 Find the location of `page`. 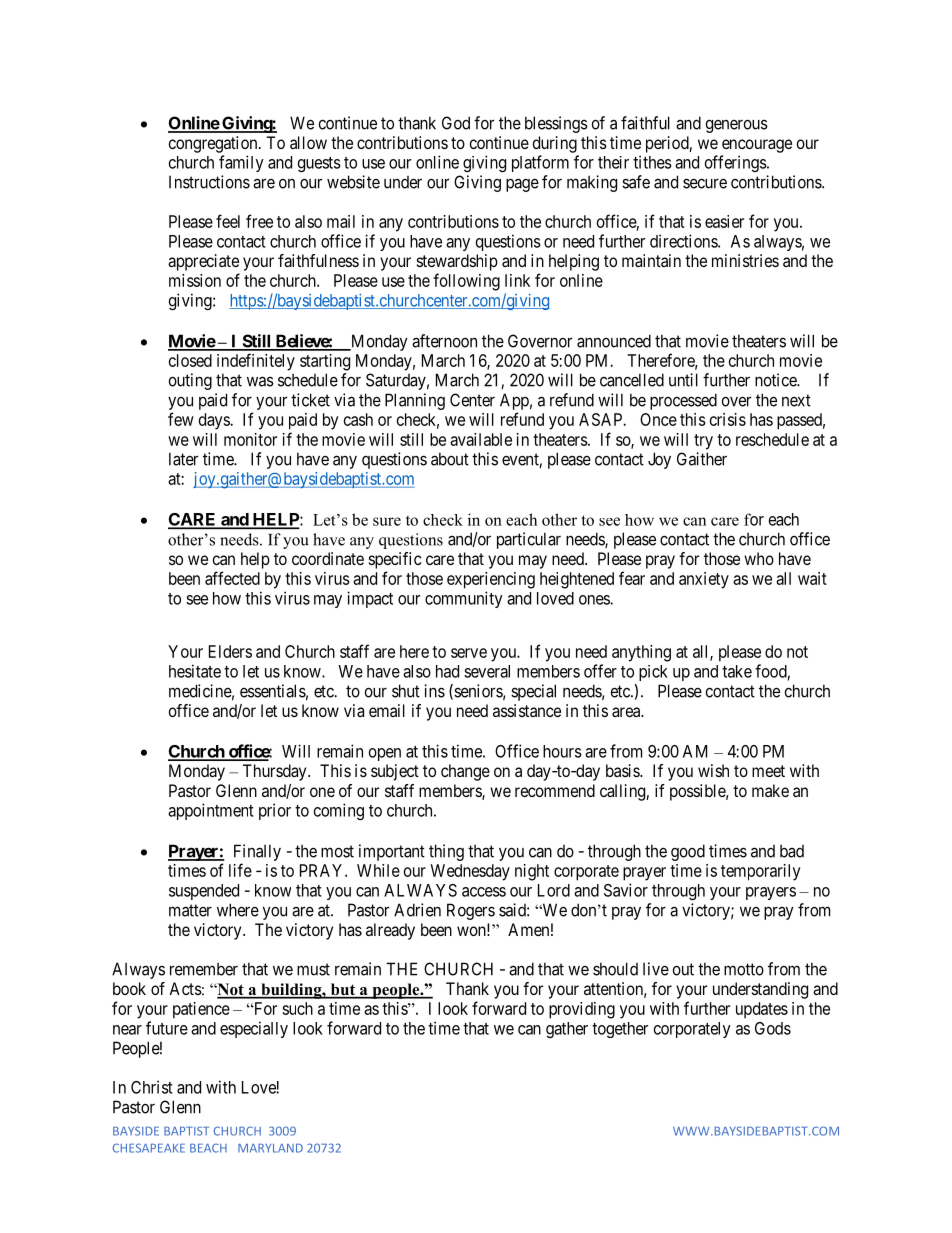

page is located at coordinates (522, 185).
